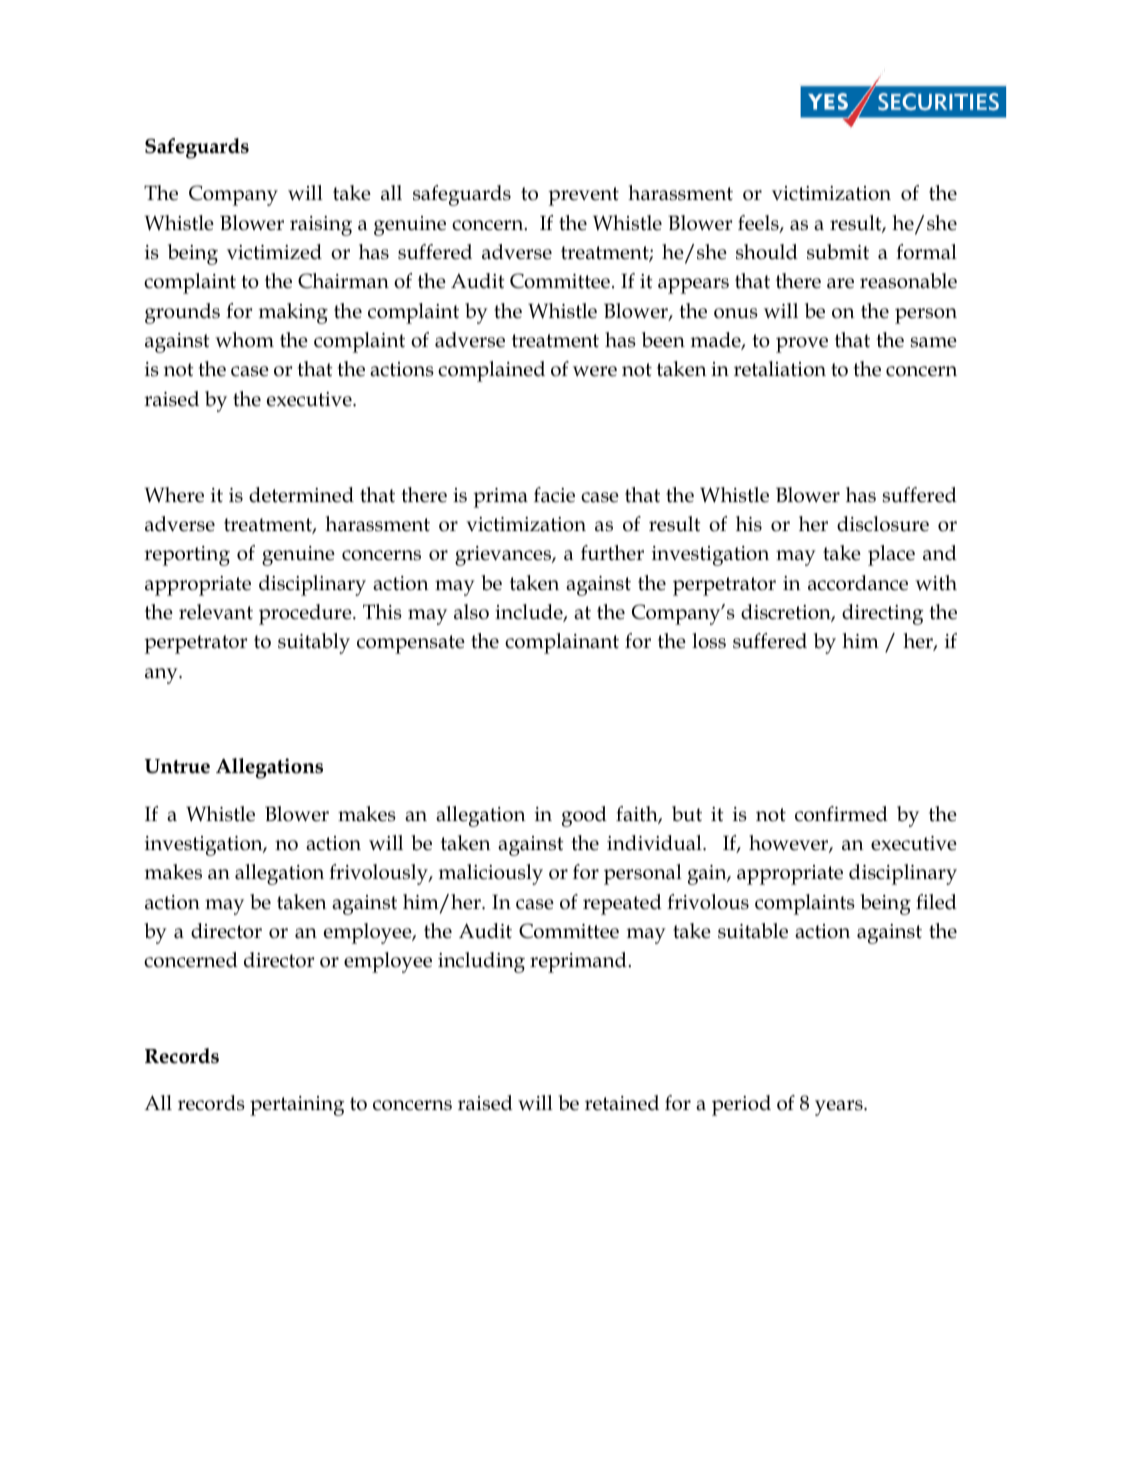 The image size is (1141, 1477). Describe the element at coordinates (595, 371) in the page. I see `were` at that location.
